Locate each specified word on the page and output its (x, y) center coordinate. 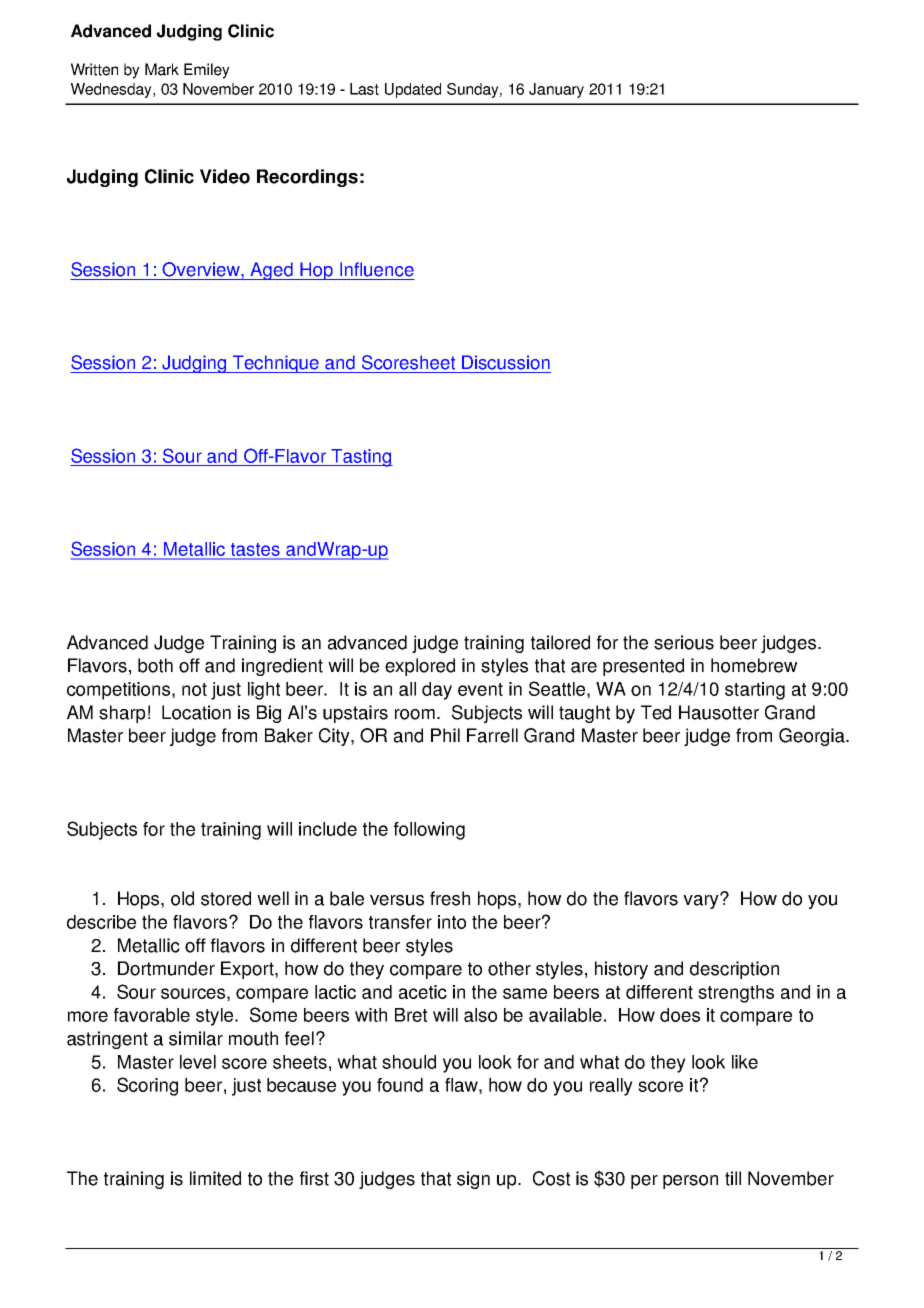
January (556, 90)
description (734, 970)
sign (473, 1180)
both (155, 665)
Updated (413, 90)
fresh (450, 898)
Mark (162, 69)
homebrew (754, 665)
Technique (276, 364)
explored (420, 667)
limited (215, 1178)
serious (684, 642)
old (182, 898)
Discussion (506, 362)
